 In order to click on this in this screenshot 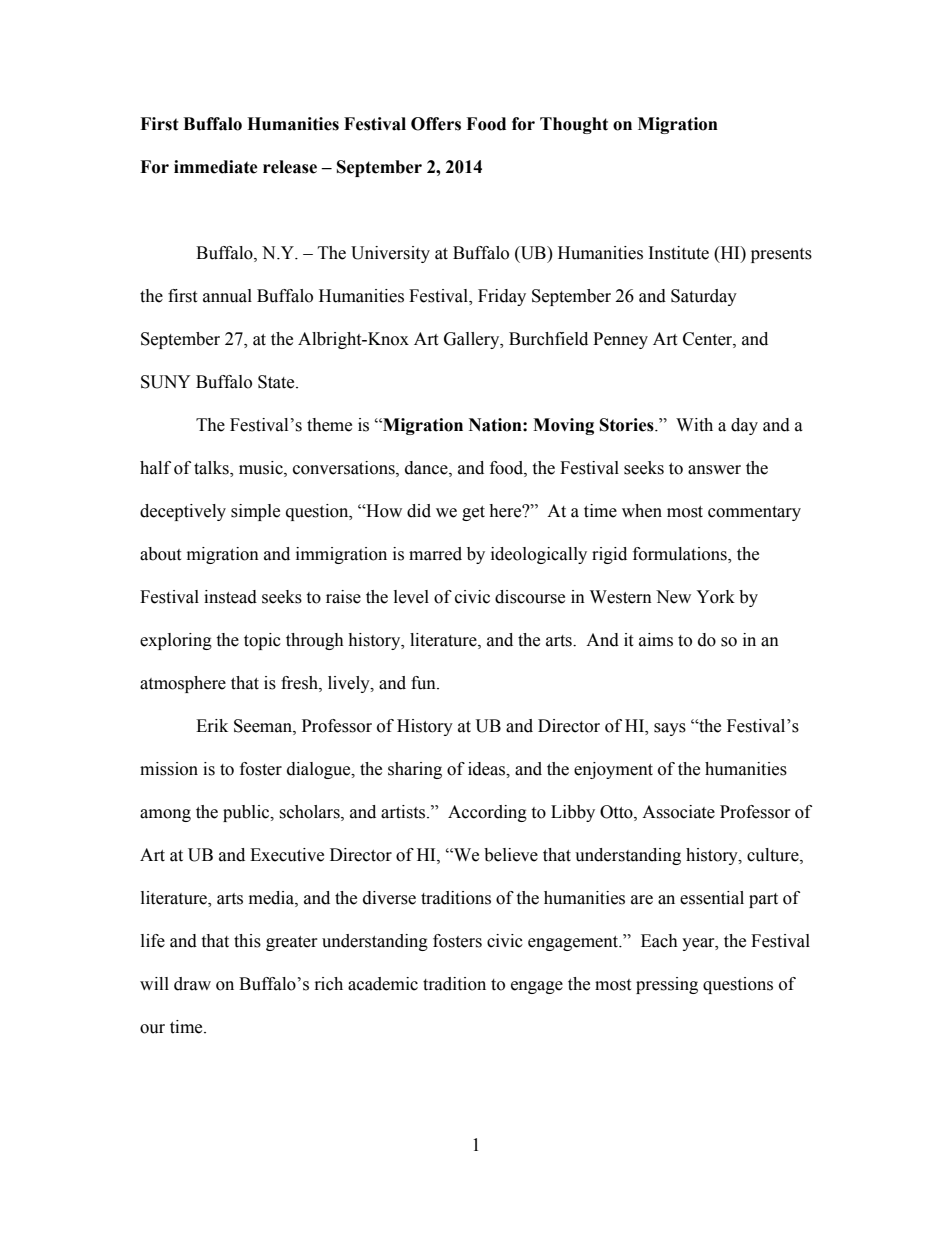, I will do `click(247, 941)`.
